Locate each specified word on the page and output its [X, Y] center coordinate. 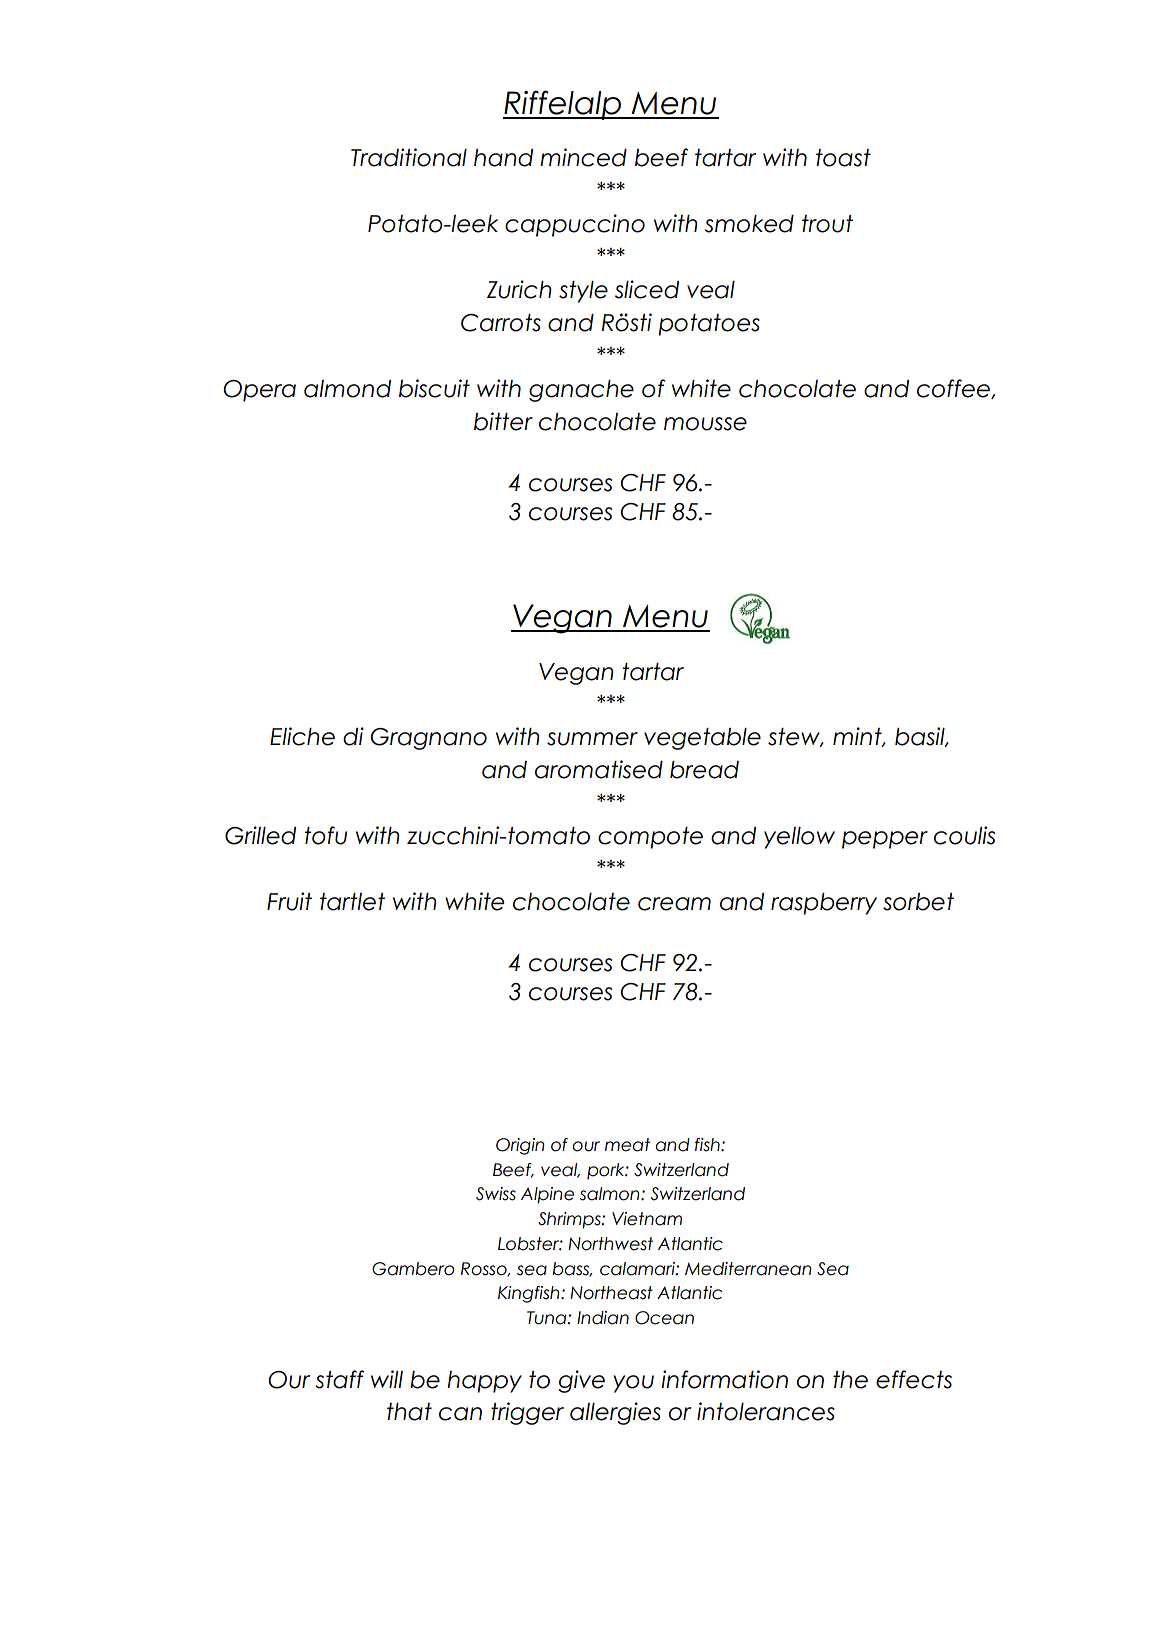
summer [592, 739]
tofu [325, 835]
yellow [799, 838]
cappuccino [575, 225]
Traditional [409, 157]
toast [843, 158]
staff [339, 1379]
